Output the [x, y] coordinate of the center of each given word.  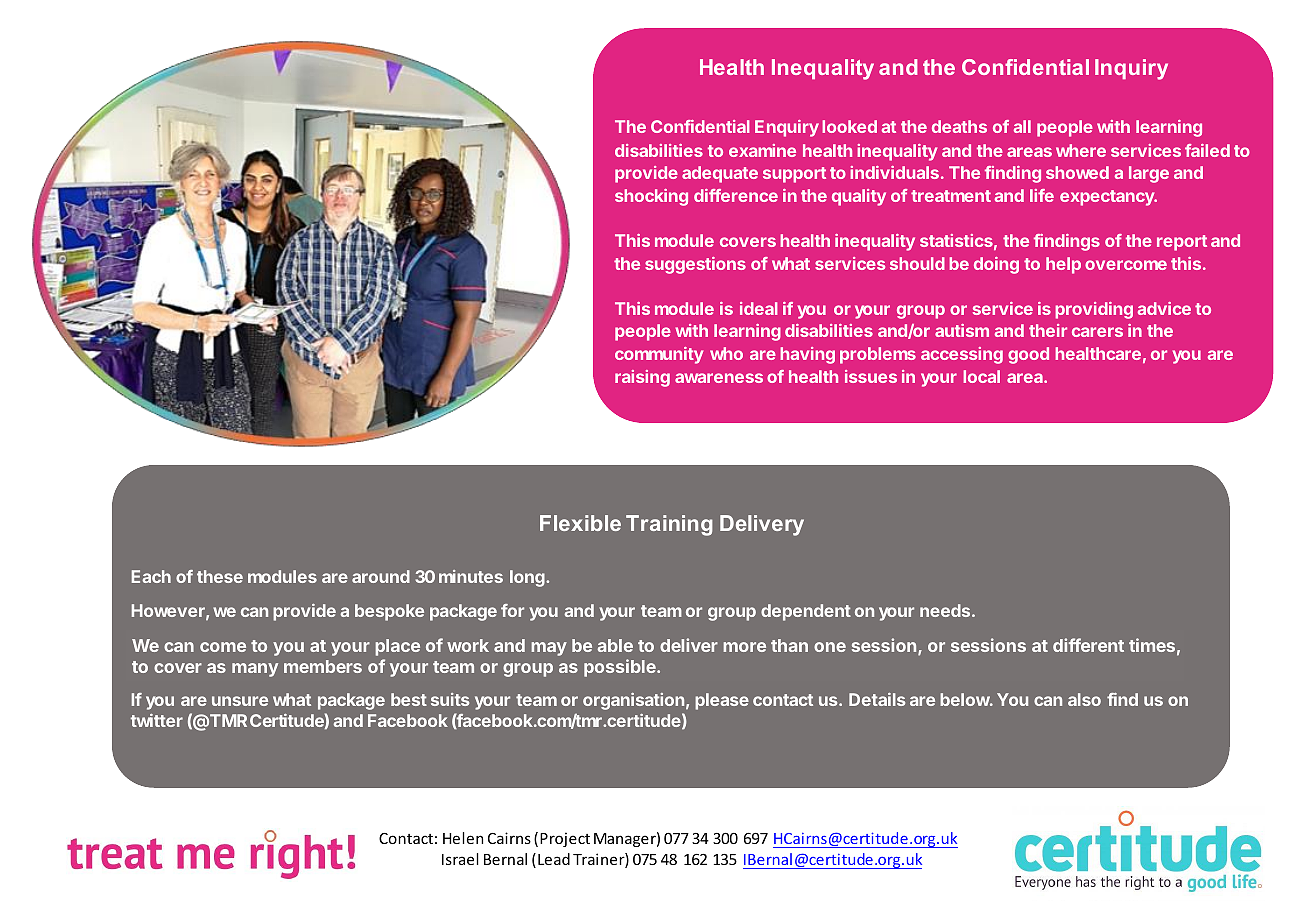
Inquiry [1131, 69]
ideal [759, 308]
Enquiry [787, 128]
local [981, 376]
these [220, 576]
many [255, 670]
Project [565, 839]
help [1063, 265]
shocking [651, 197]
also [1084, 699]
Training [669, 525]
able [615, 645]
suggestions [695, 265]
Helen [463, 838]
